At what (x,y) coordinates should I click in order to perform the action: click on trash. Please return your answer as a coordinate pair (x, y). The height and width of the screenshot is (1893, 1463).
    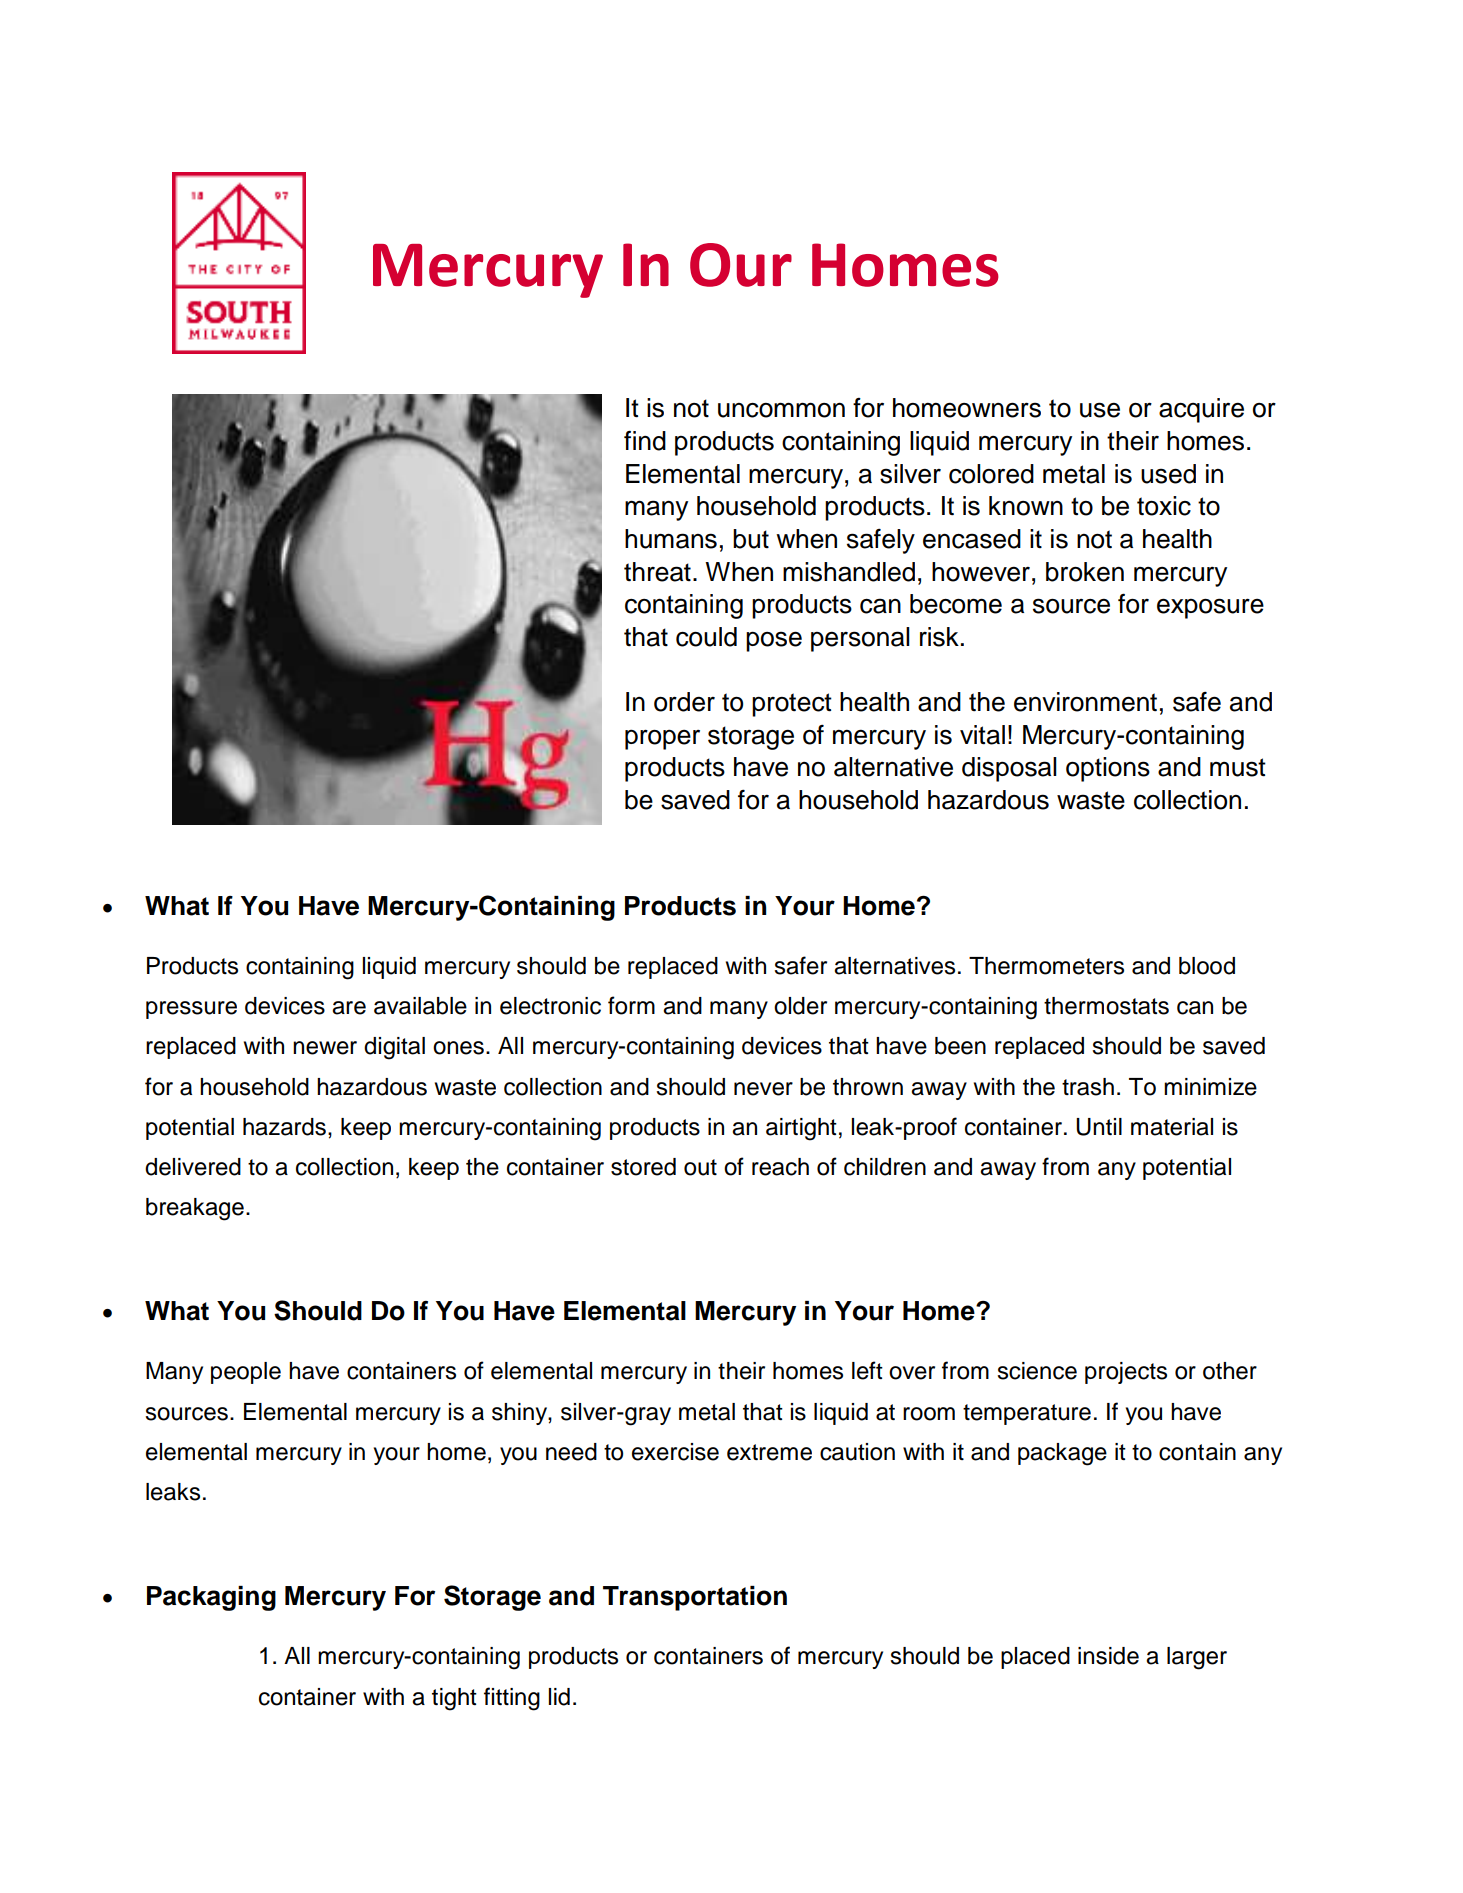
    Looking at the image, I should click on (1088, 1087).
